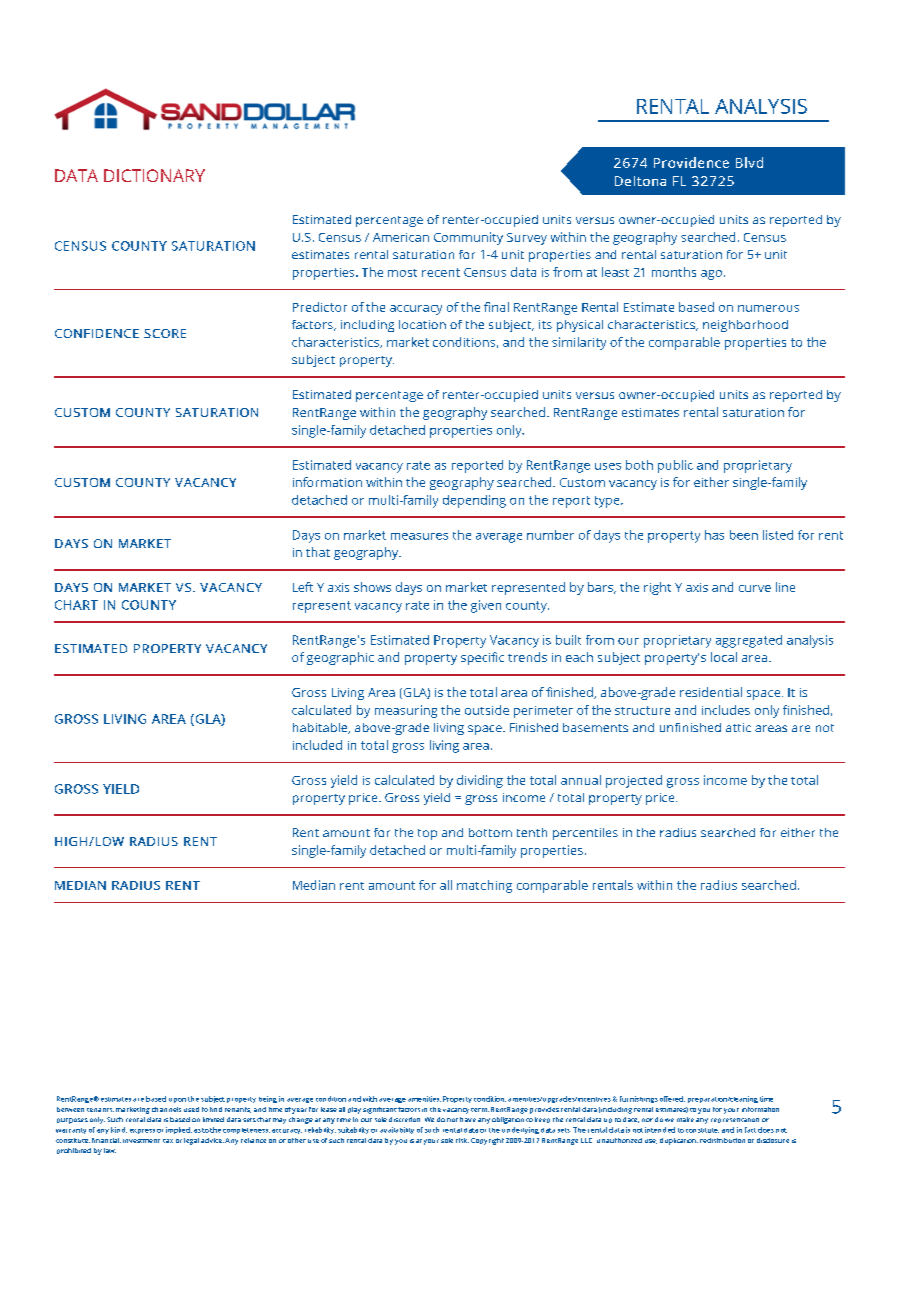 The width and height of the screenshot is (924, 1308). I want to click on DICTIONARY, so click(154, 175).
